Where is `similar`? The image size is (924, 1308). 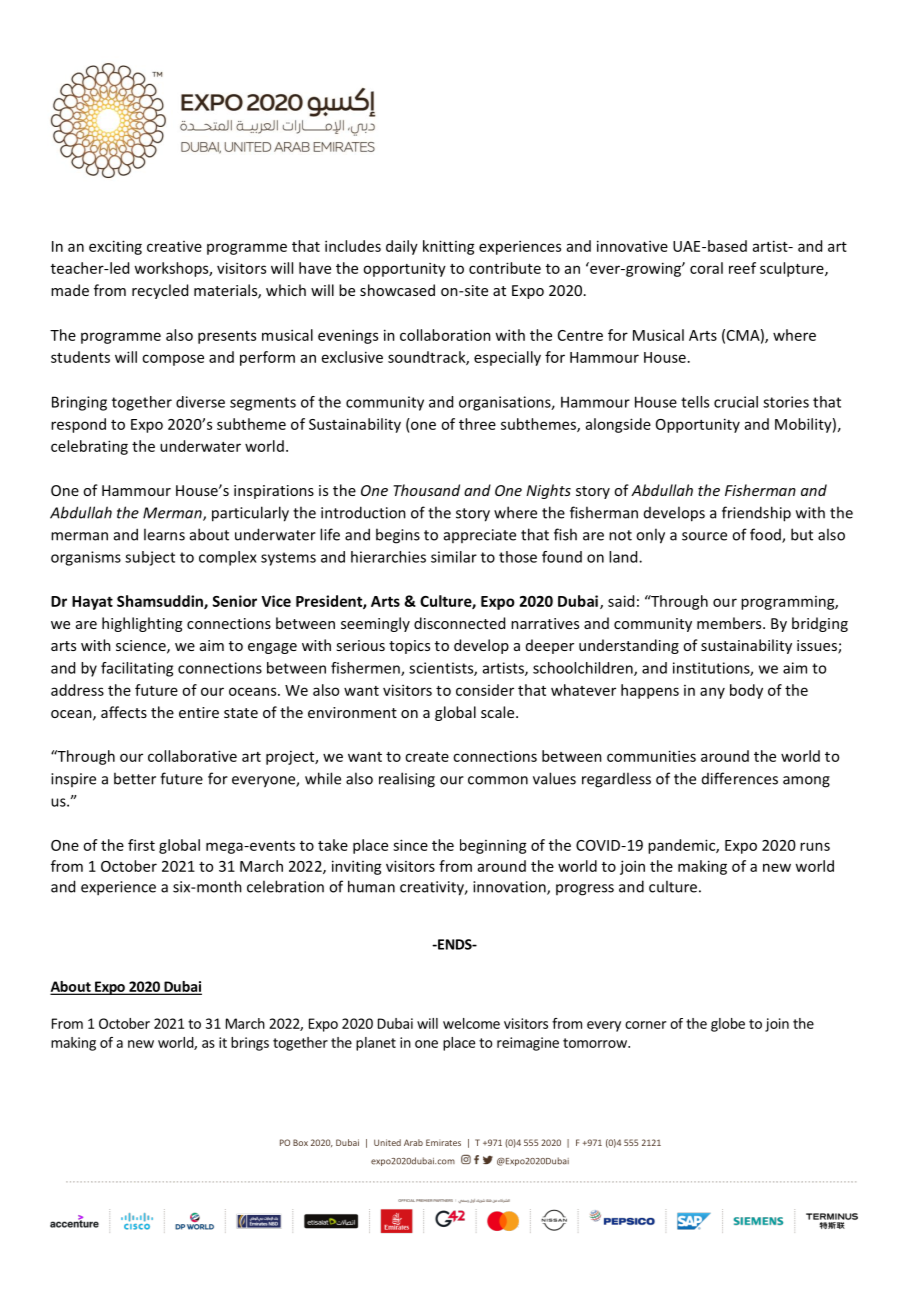 similar is located at coordinates (454, 557).
